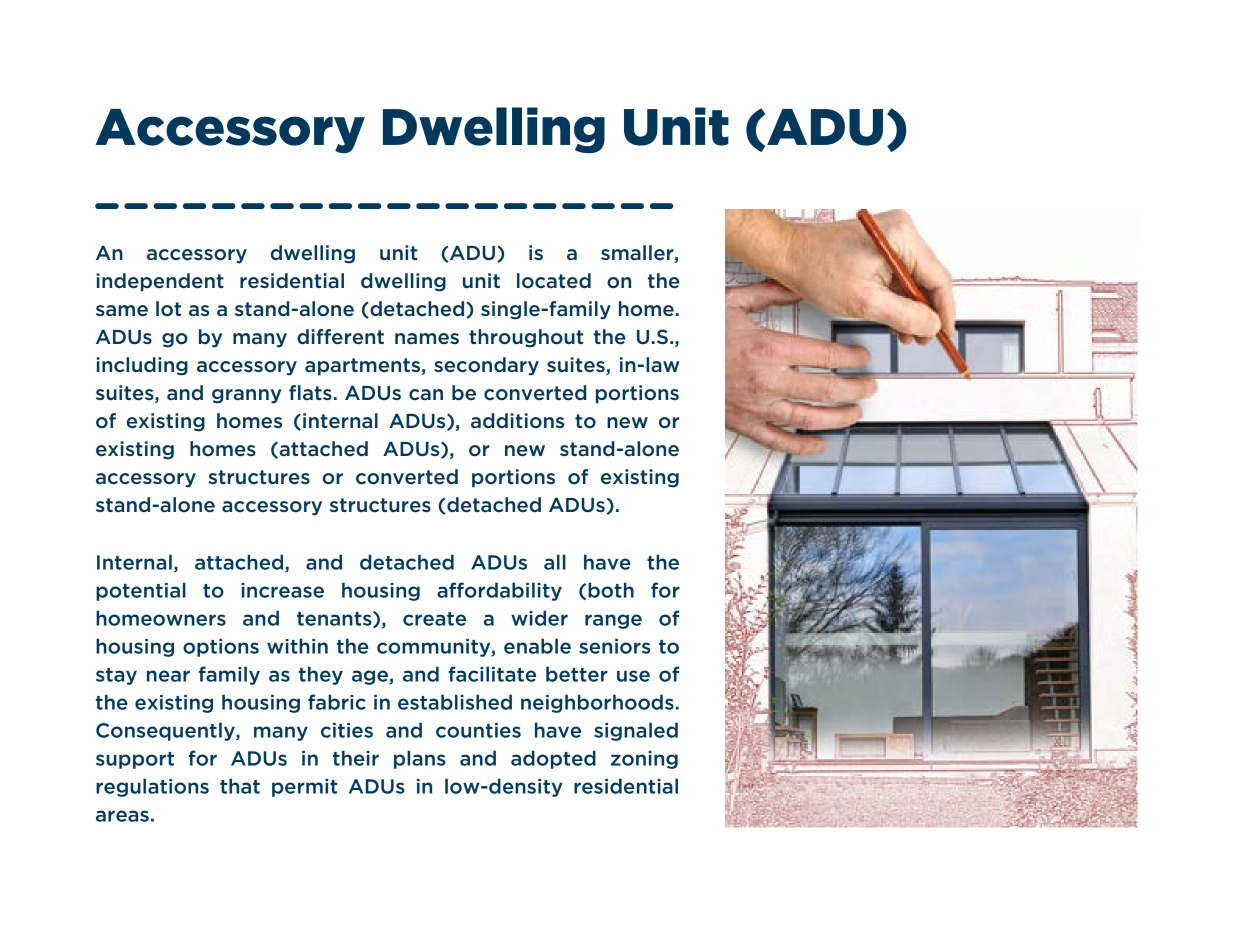 The image size is (1233, 952). I want to click on lot, so click(168, 309).
